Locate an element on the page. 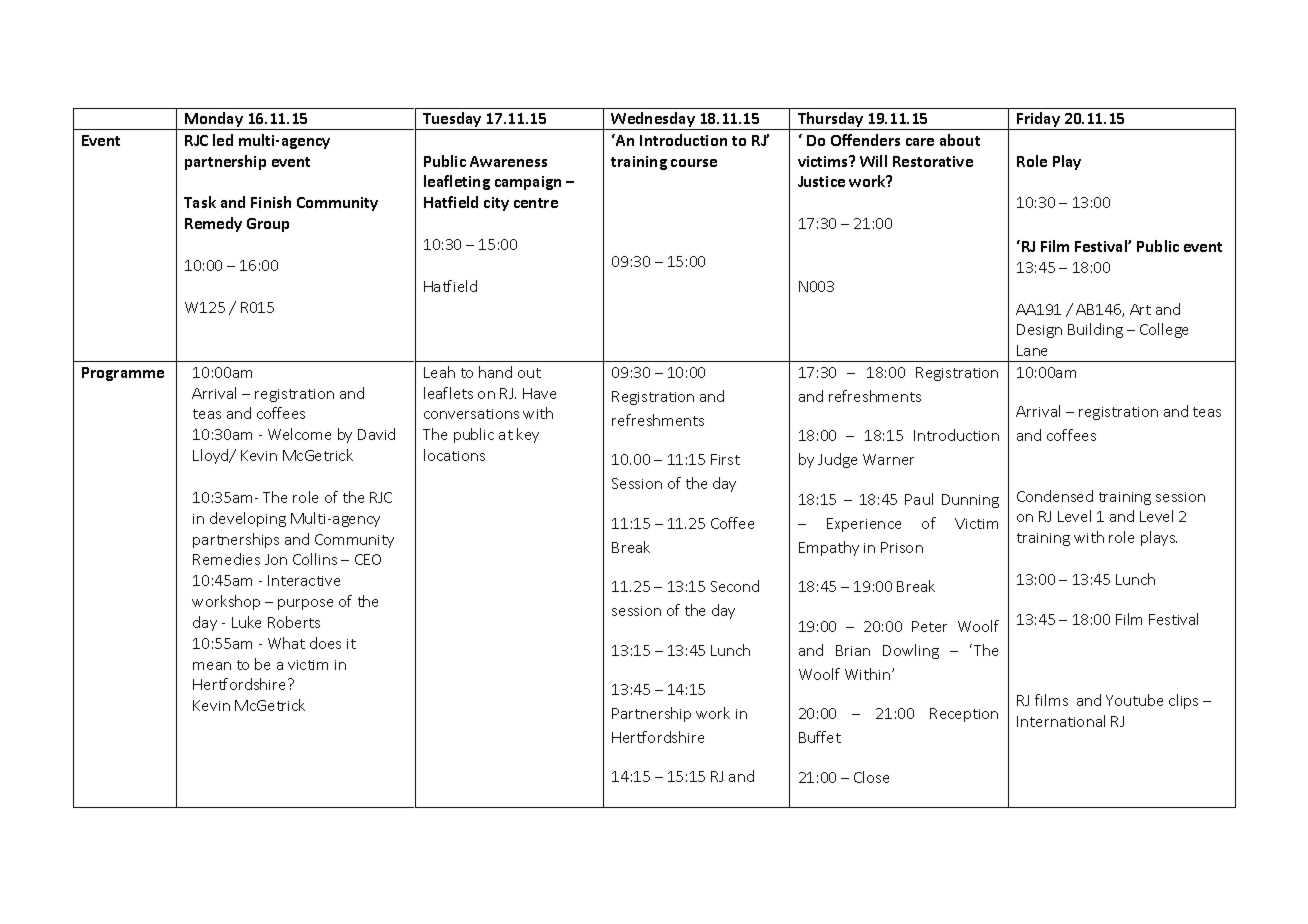 Image resolution: width=1308 pixels, height=924 pixels. Lloyd is located at coordinates (212, 456).
